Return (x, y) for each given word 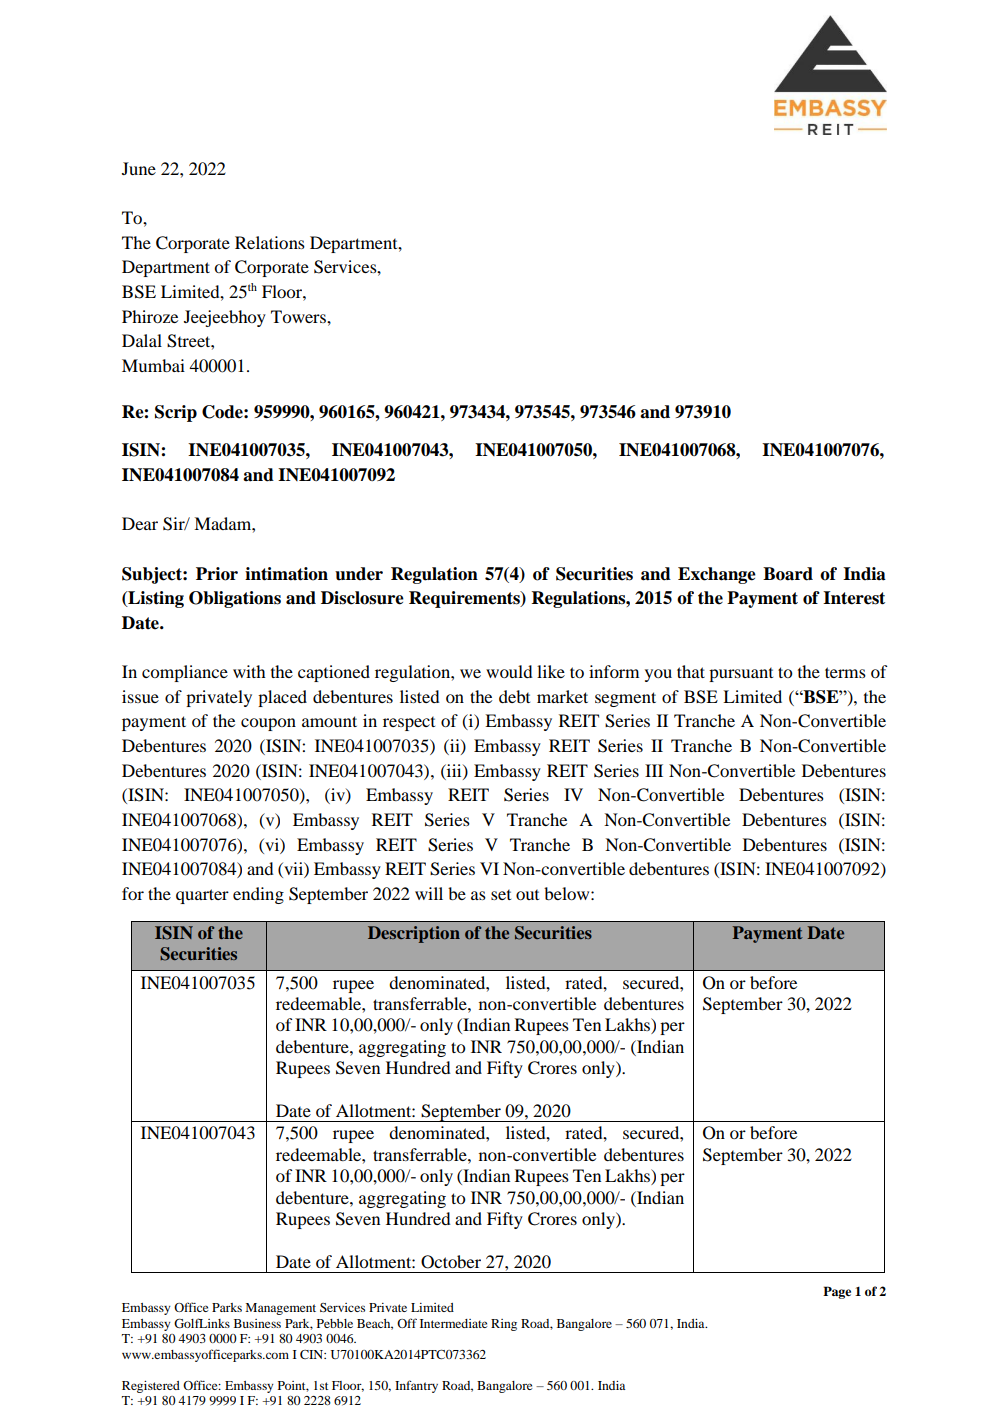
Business (257, 1323)
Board (788, 574)
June (139, 168)
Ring (504, 1325)
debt (514, 696)
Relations (270, 242)
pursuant (741, 675)
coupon (268, 724)
